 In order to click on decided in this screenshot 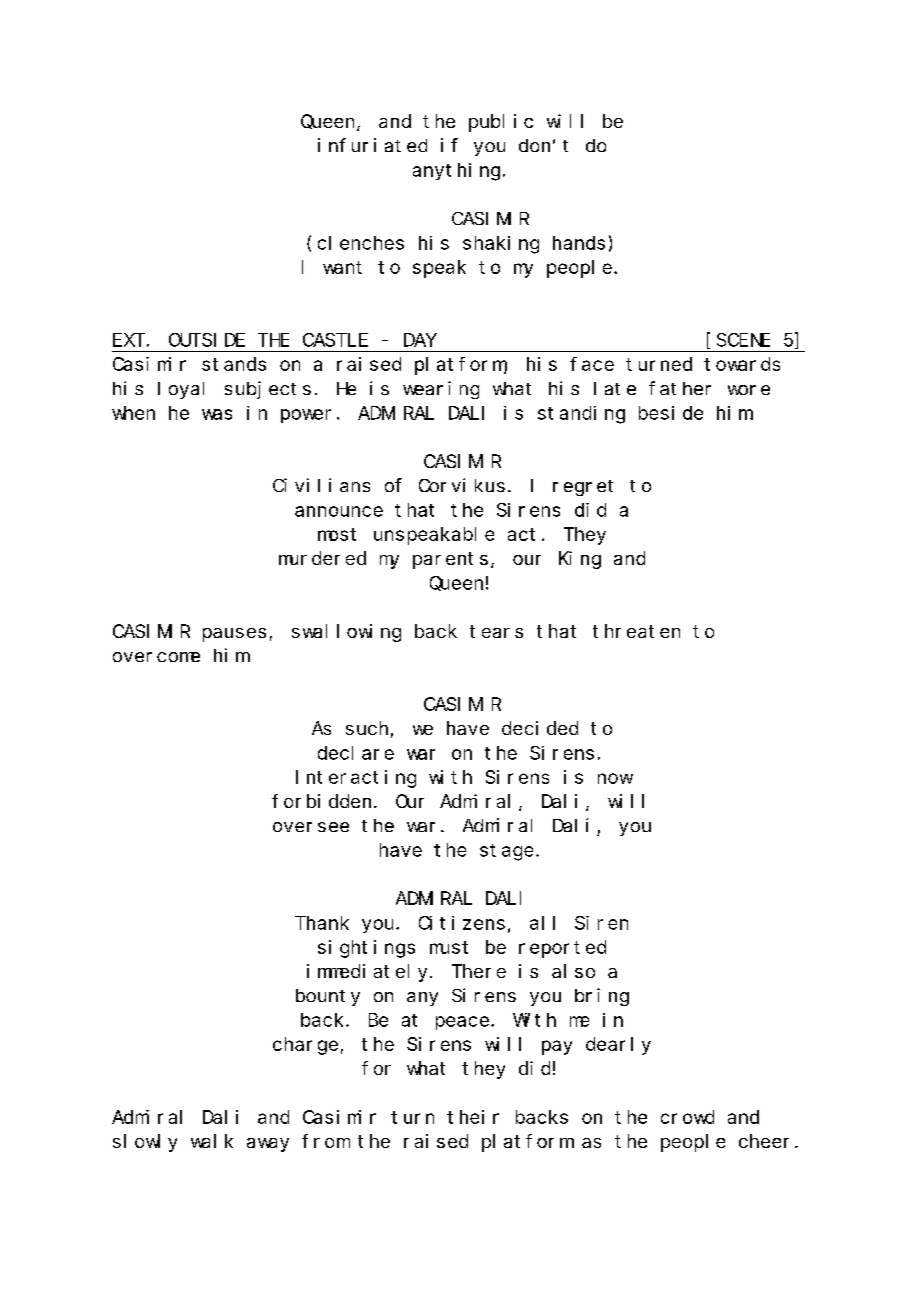, I will do `click(540, 728)`.
